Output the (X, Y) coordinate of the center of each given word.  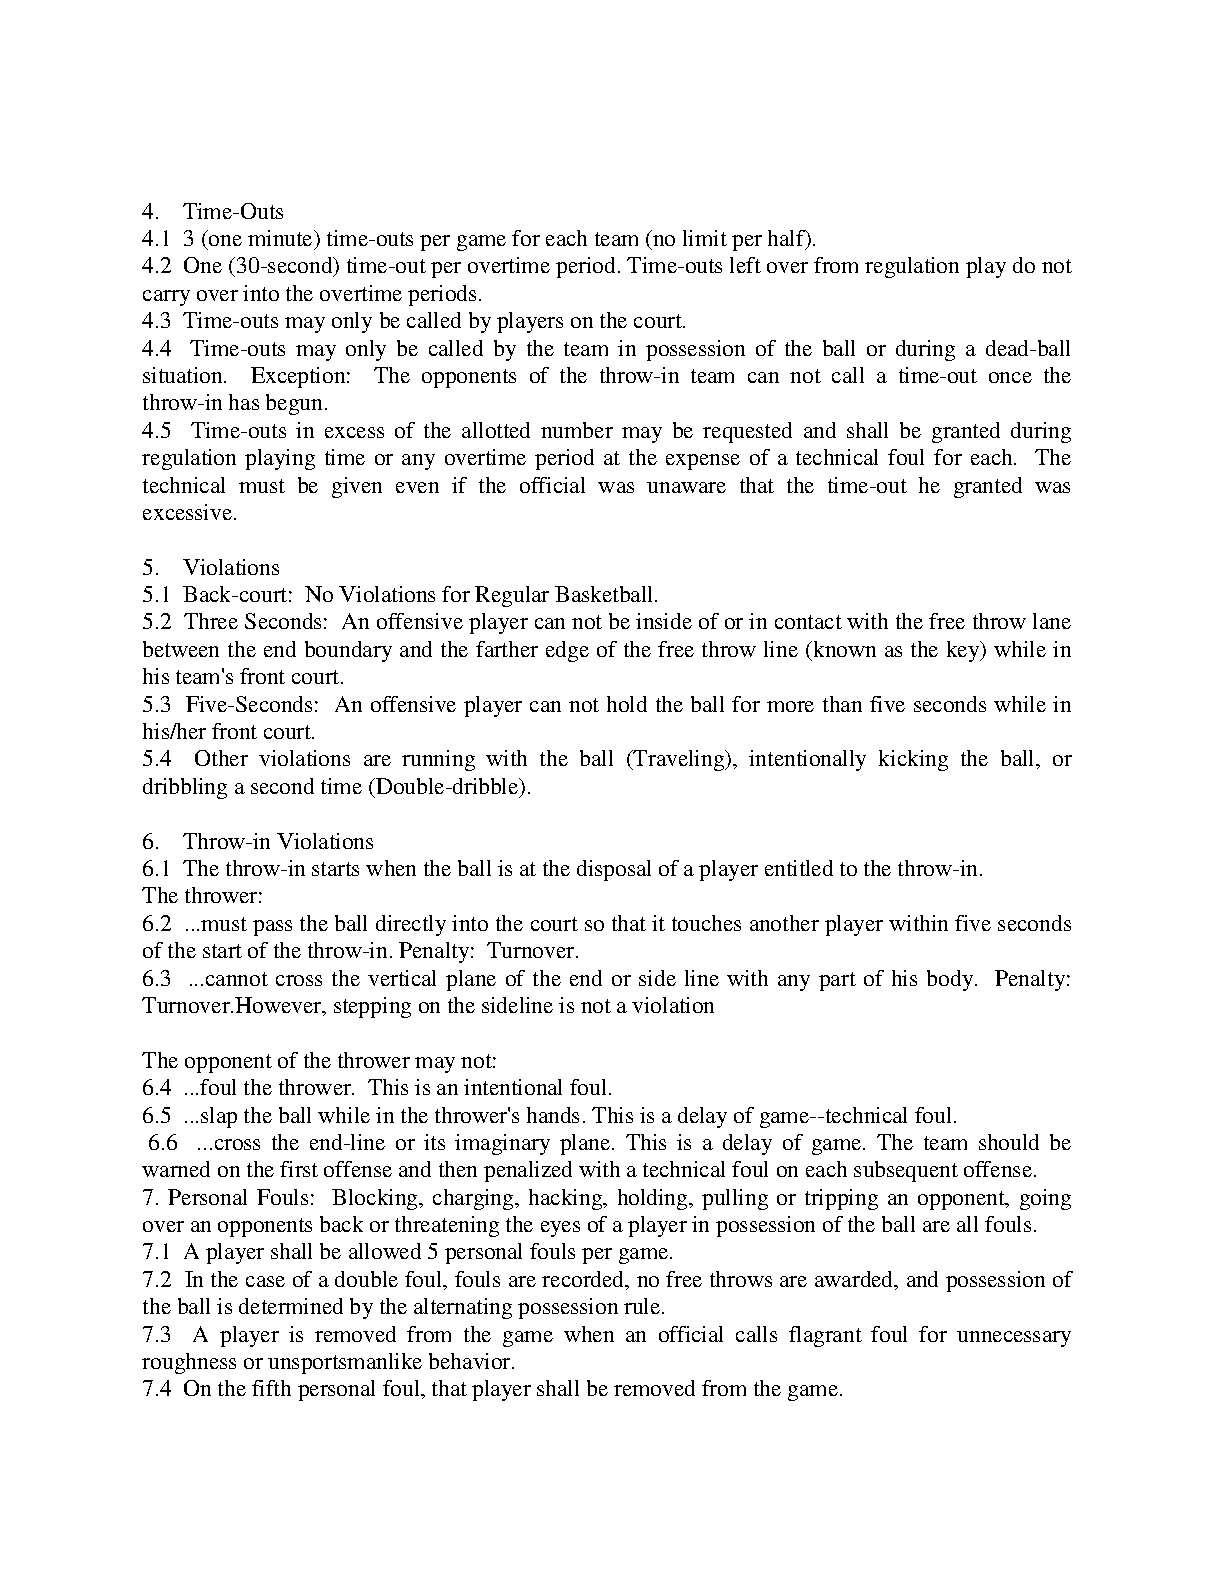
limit (705, 238)
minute (281, 238)
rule (643, 1306)
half (788, 239)
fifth (271, 1388)
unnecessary (1014, 1339)
